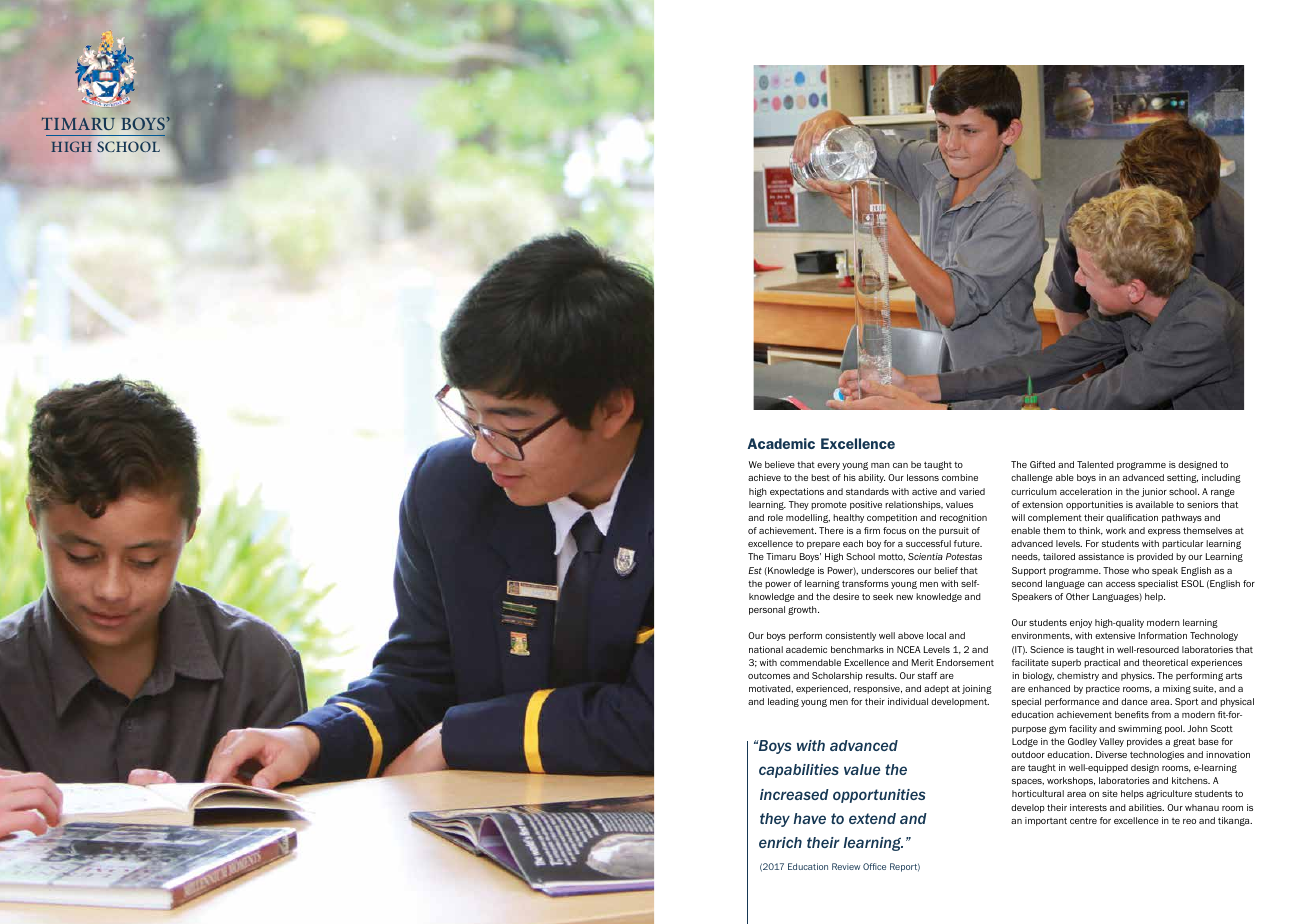 The height and width of the screenshot is (924, 1308). I want to click on setting, so click(1182, 478).
